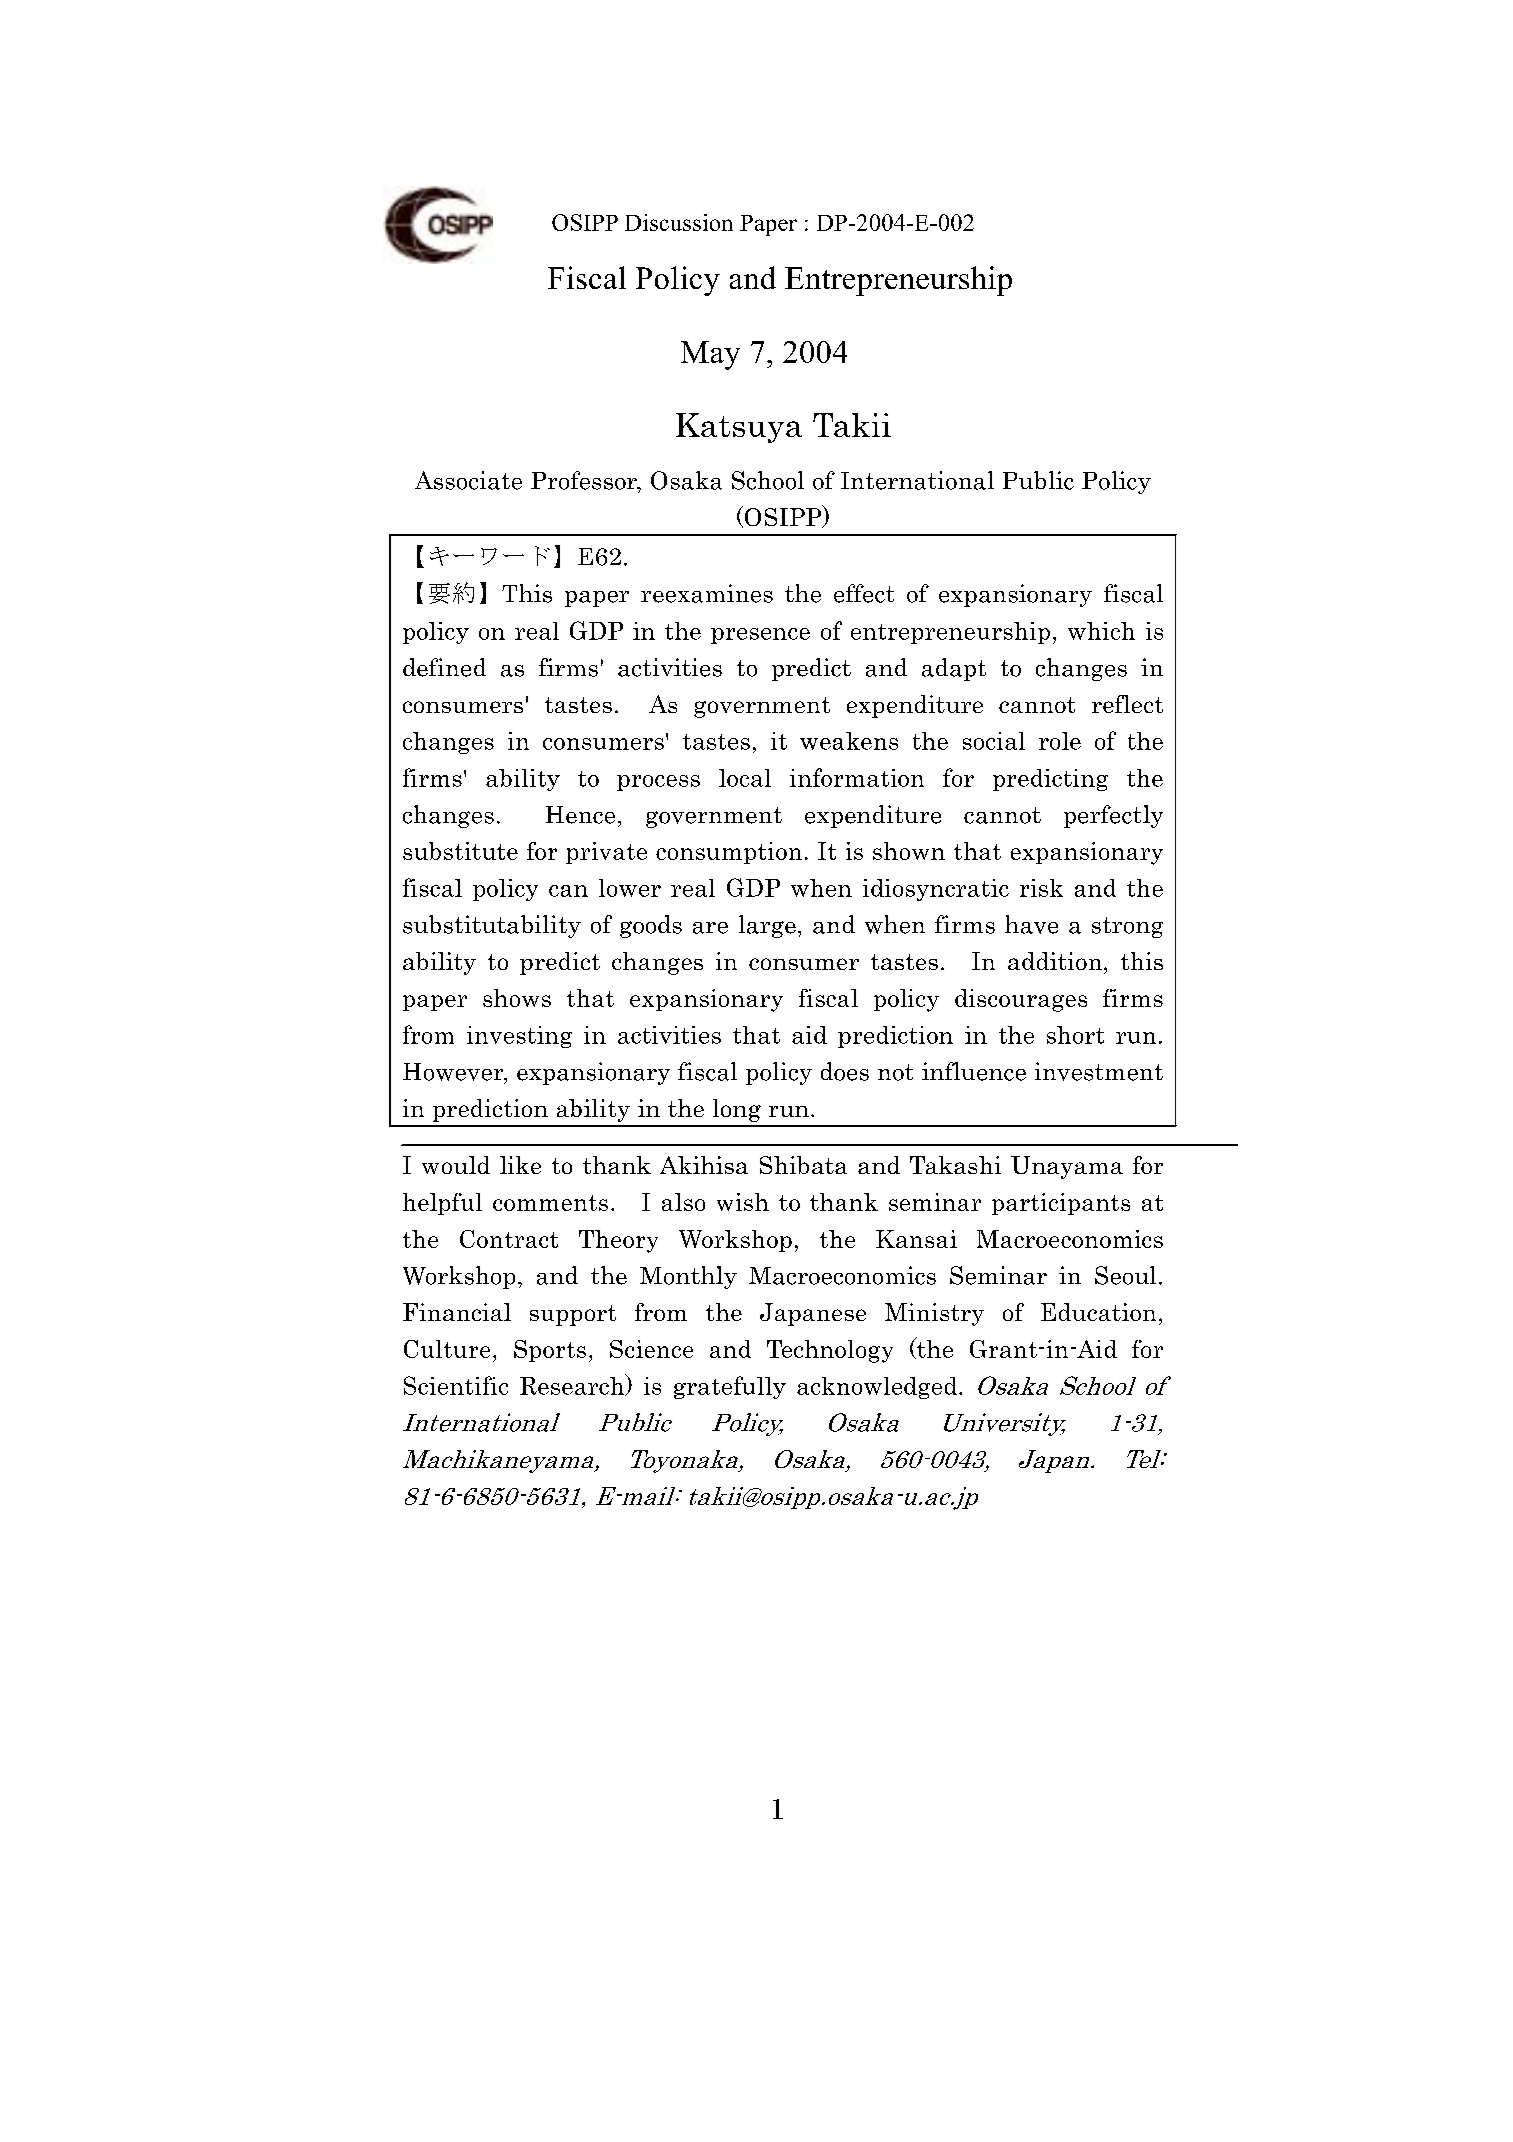 This page has height=2142, width=1513. Describe the element at coordinates (679, 222) in the page. I see `Discussion` at that location.
